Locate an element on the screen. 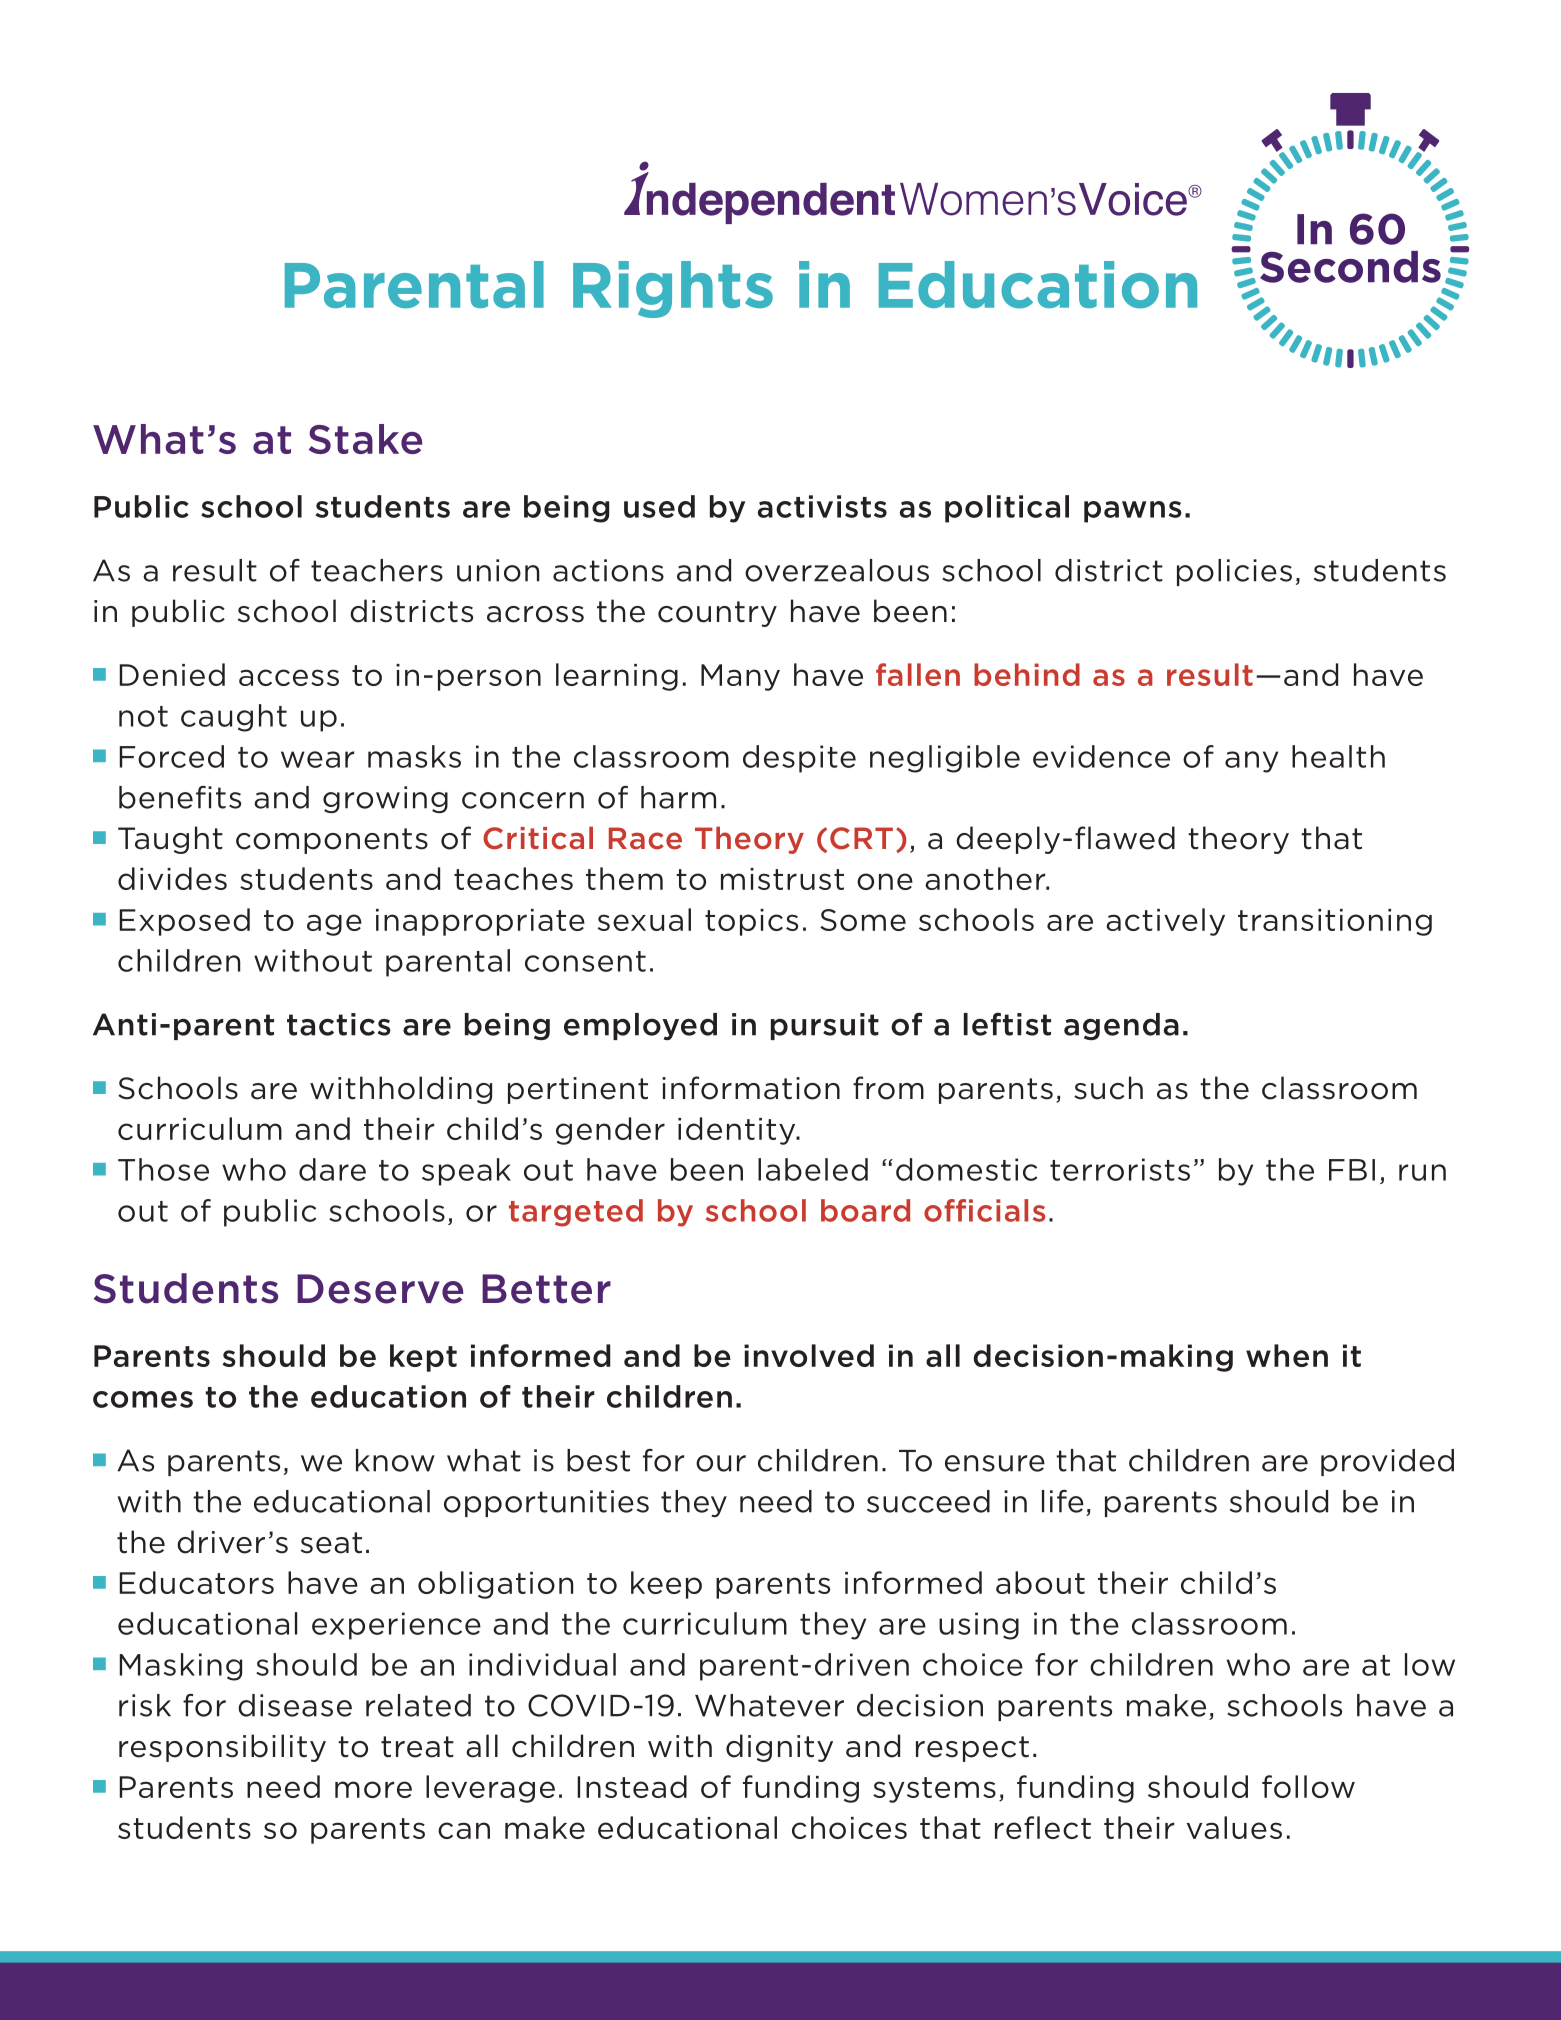 The width and height of the screenshot is (1561, 2020). follow is located at coordinates (1308, 1786).
